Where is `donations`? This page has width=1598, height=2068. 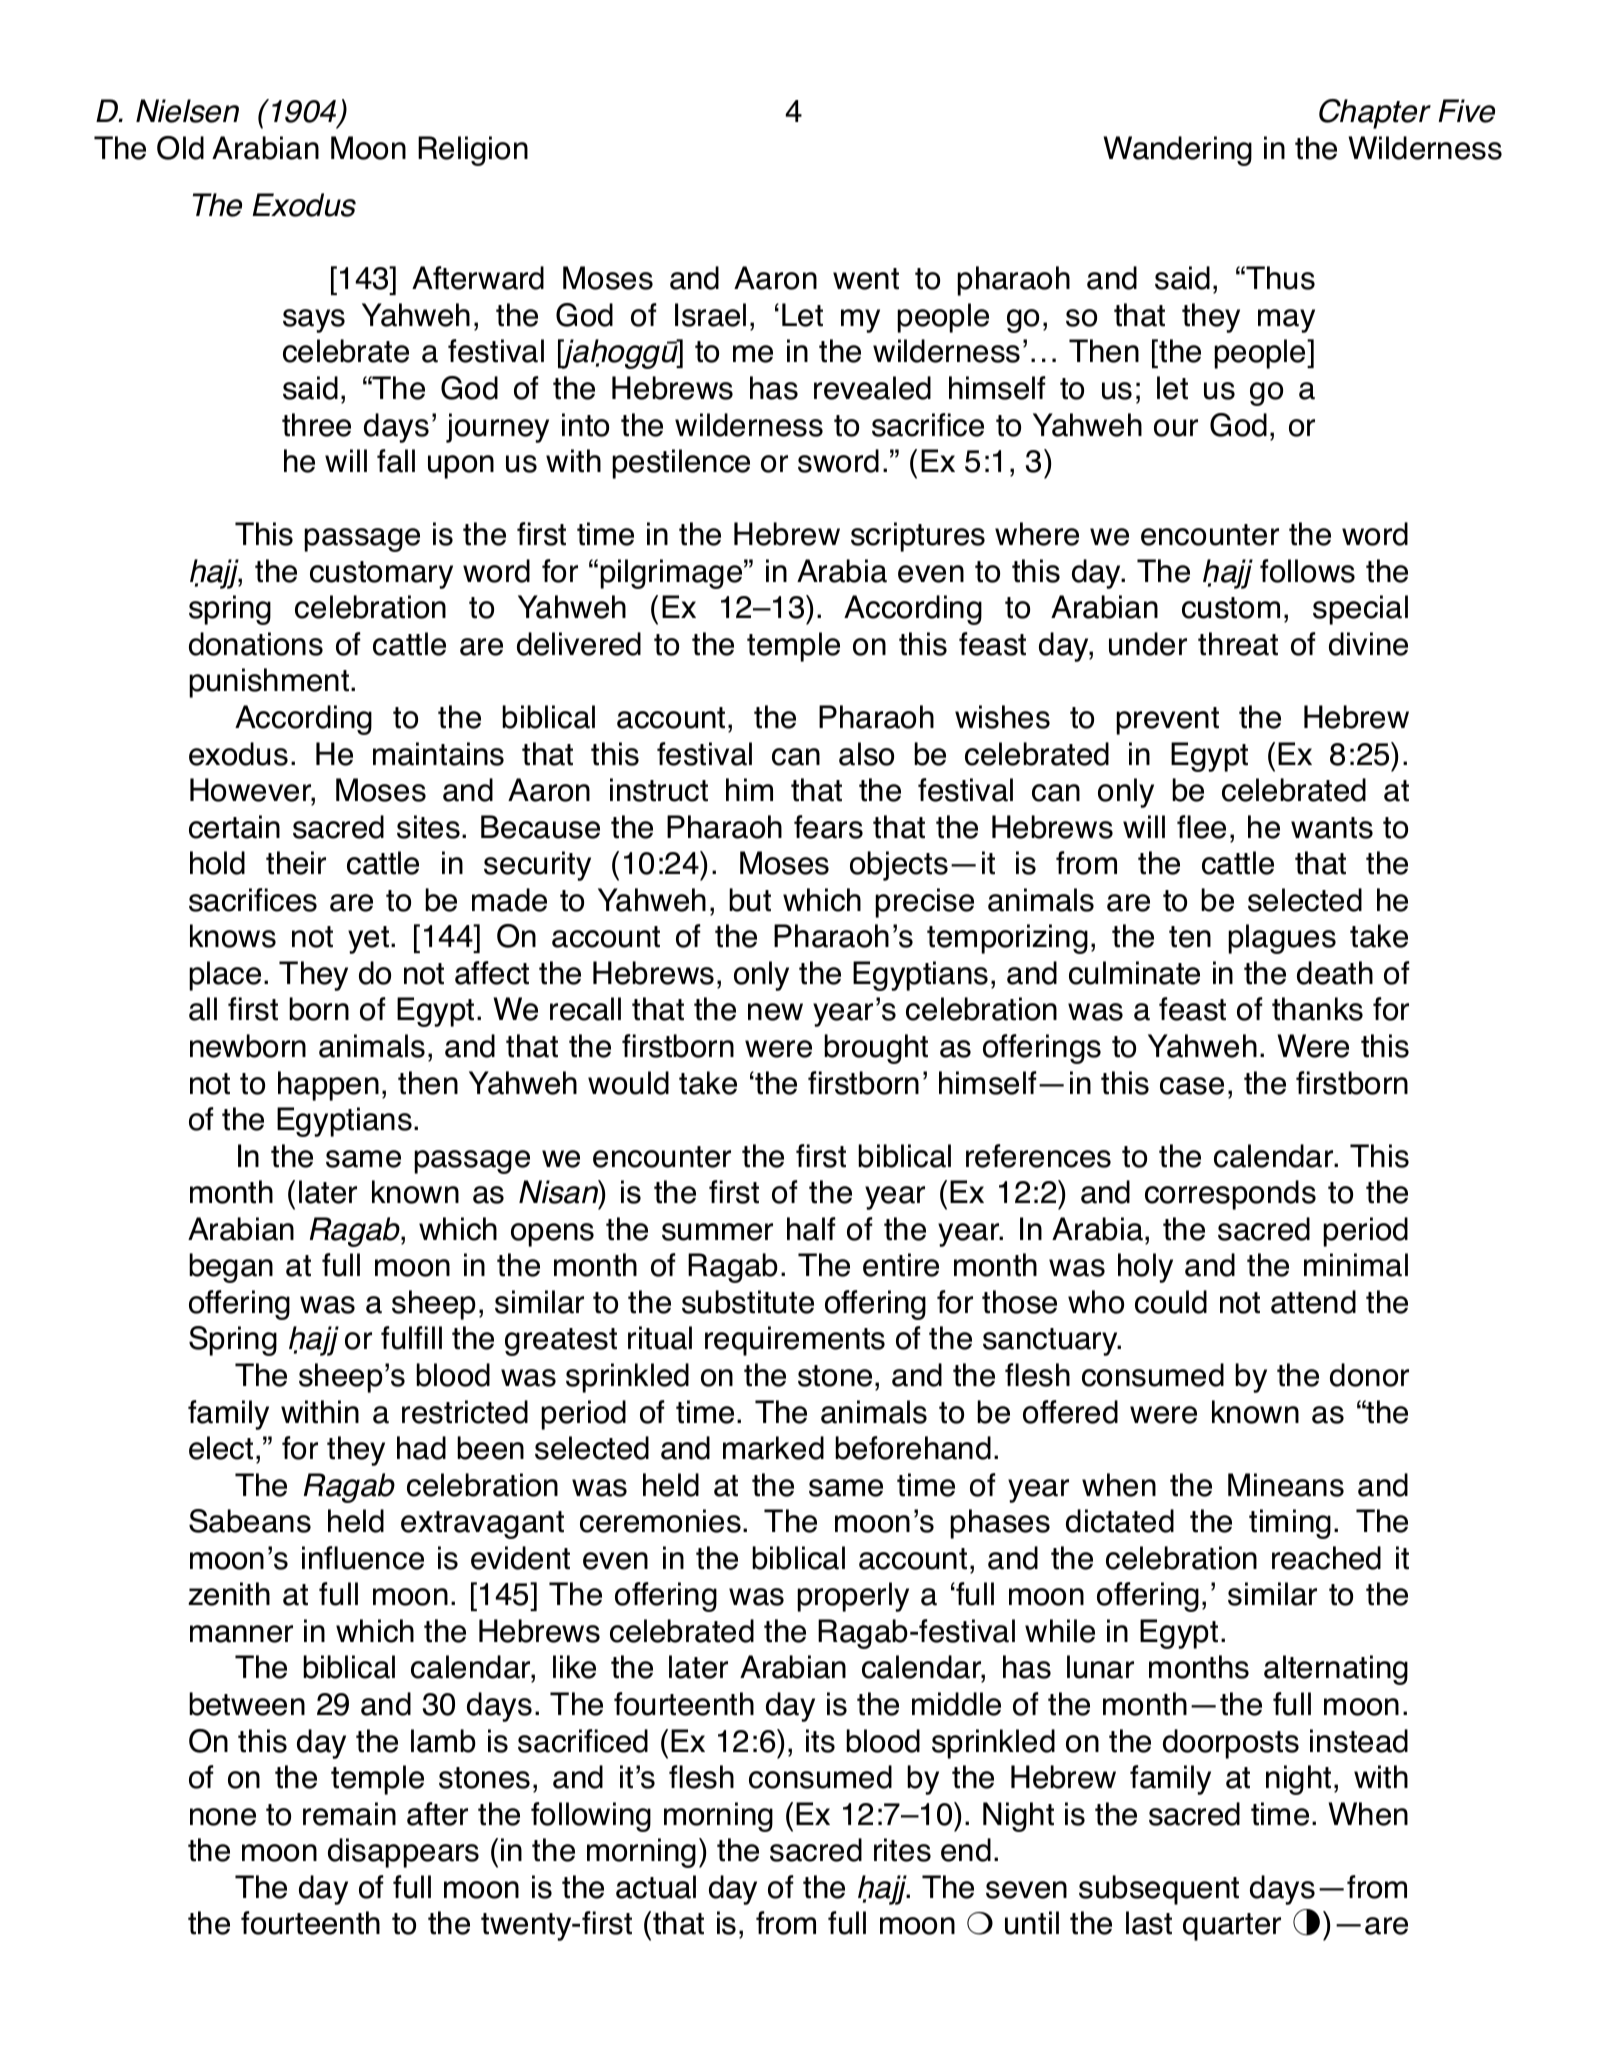 donations is located at coordinates (256, 644).
